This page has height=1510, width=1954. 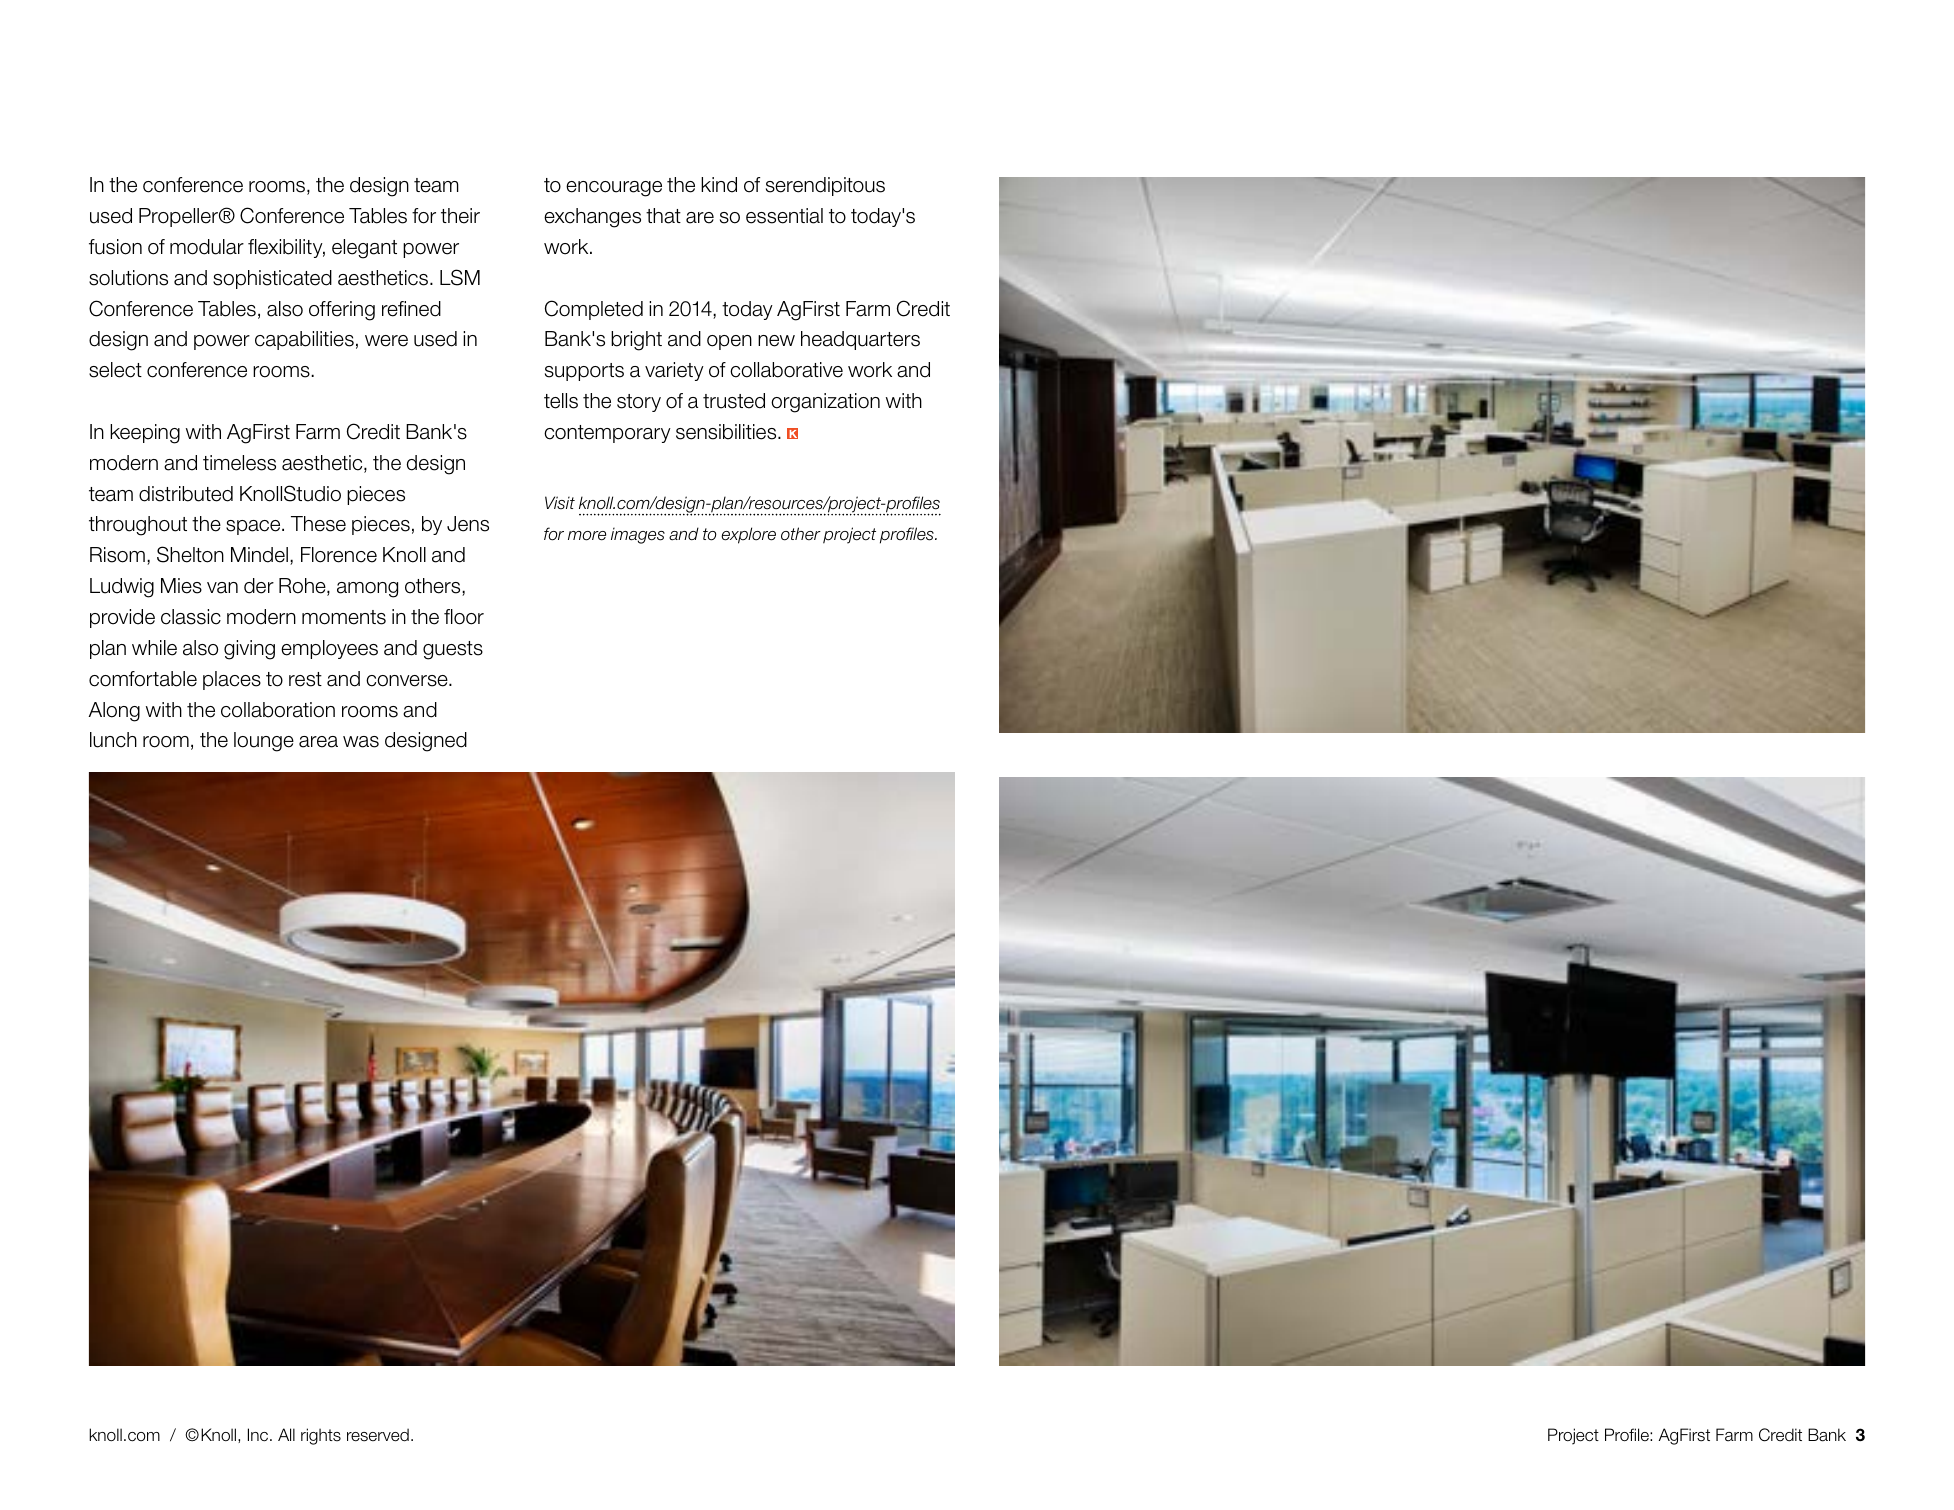 What do you see at coordinates (748, 535) in the page?
I see `explore` at bounding box center [748, 535].
